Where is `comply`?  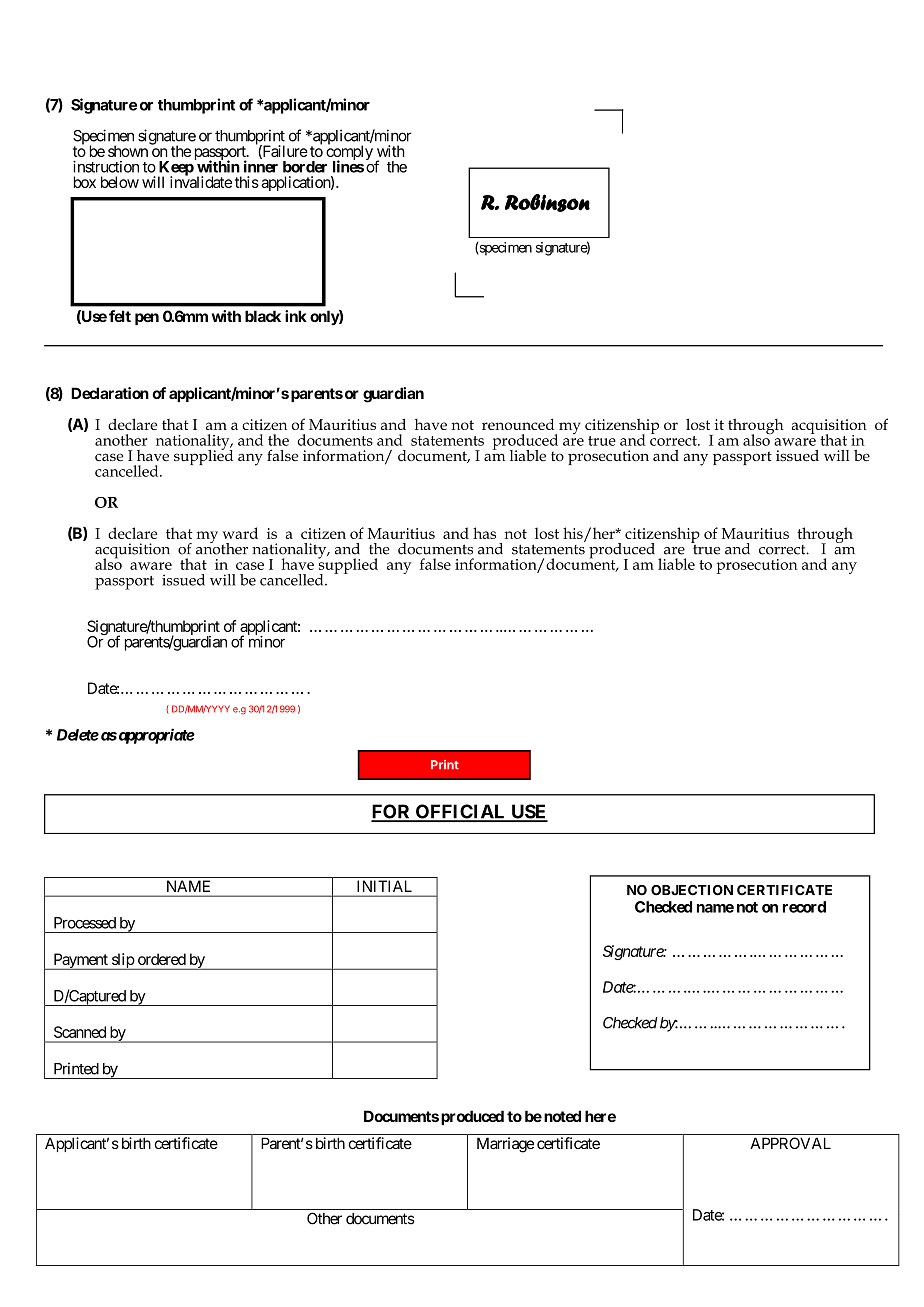 comply is located at coordinates (349, 153).
